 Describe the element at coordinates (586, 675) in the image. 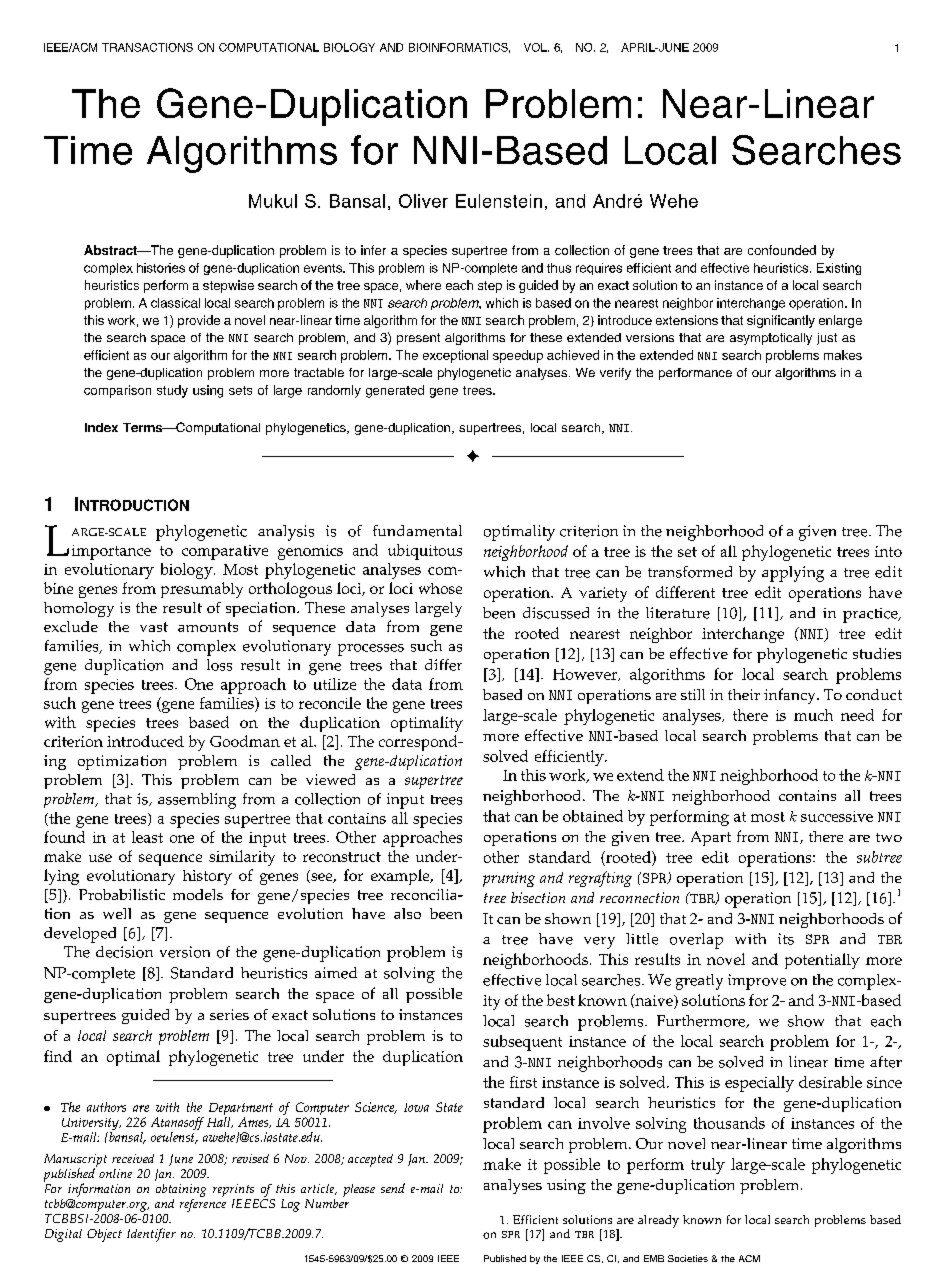

I see `However` at that location.
